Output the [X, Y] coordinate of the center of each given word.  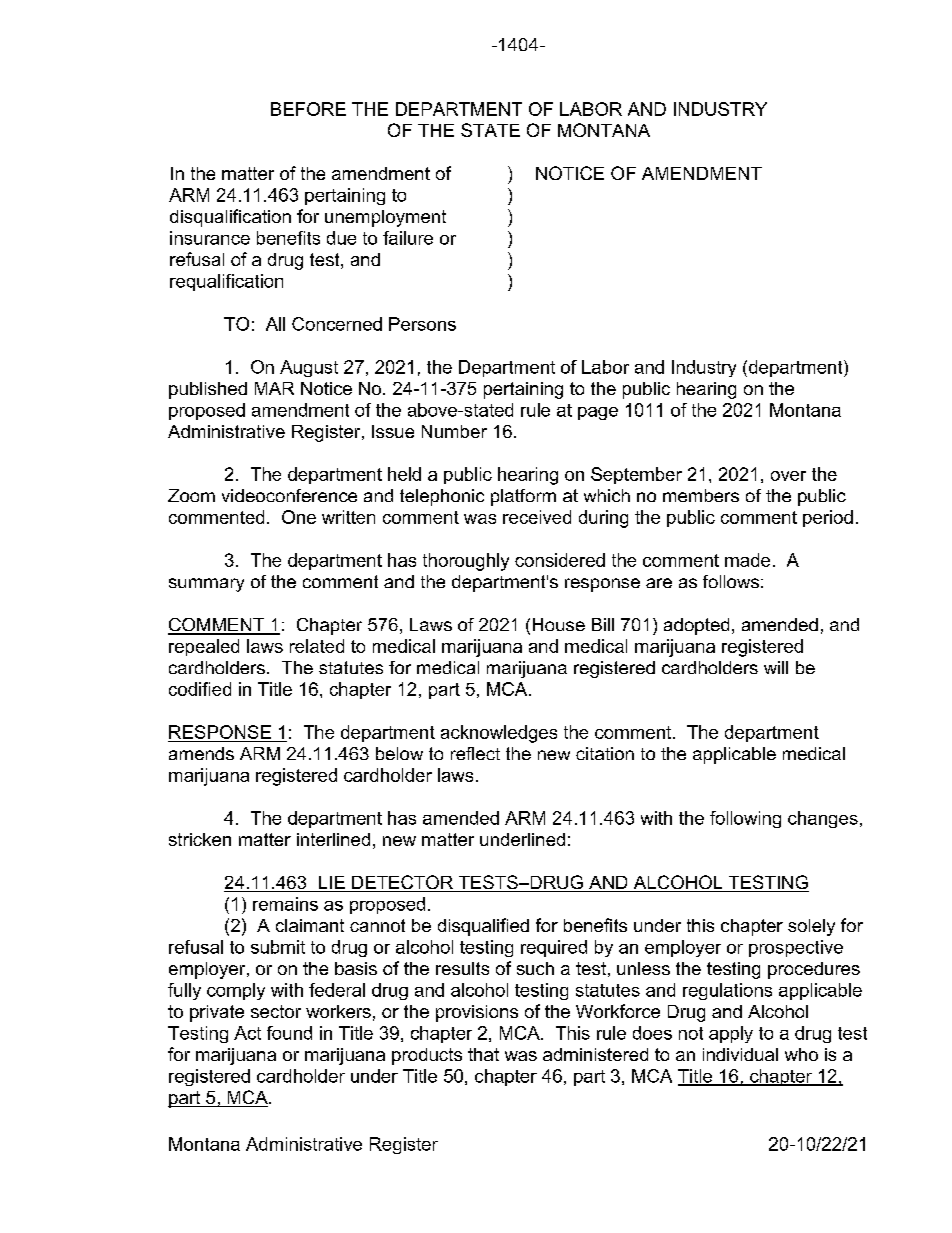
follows [731, 581]
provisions [477, 1013]
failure [408, 238]
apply [731, 1034]
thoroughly [466, 562]
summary [206, 585]
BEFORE [308, 109]
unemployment [385, 218]
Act [247, 1033]
